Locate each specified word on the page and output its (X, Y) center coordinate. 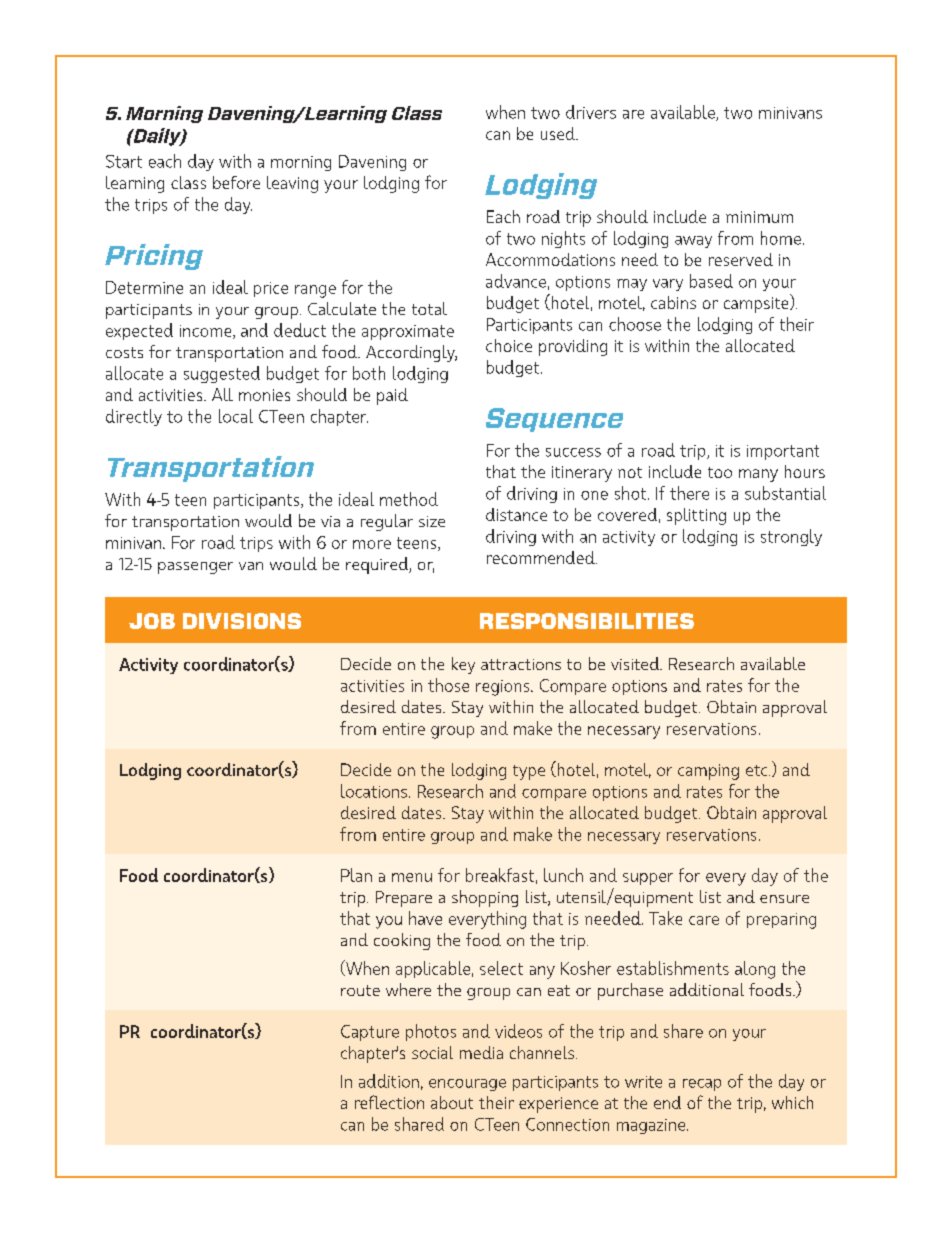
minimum (759, 217)
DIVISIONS (242, 621)
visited (636, 663)
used (559, 133)
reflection (389, 1102)
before (236, 182)
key (463, 665)
